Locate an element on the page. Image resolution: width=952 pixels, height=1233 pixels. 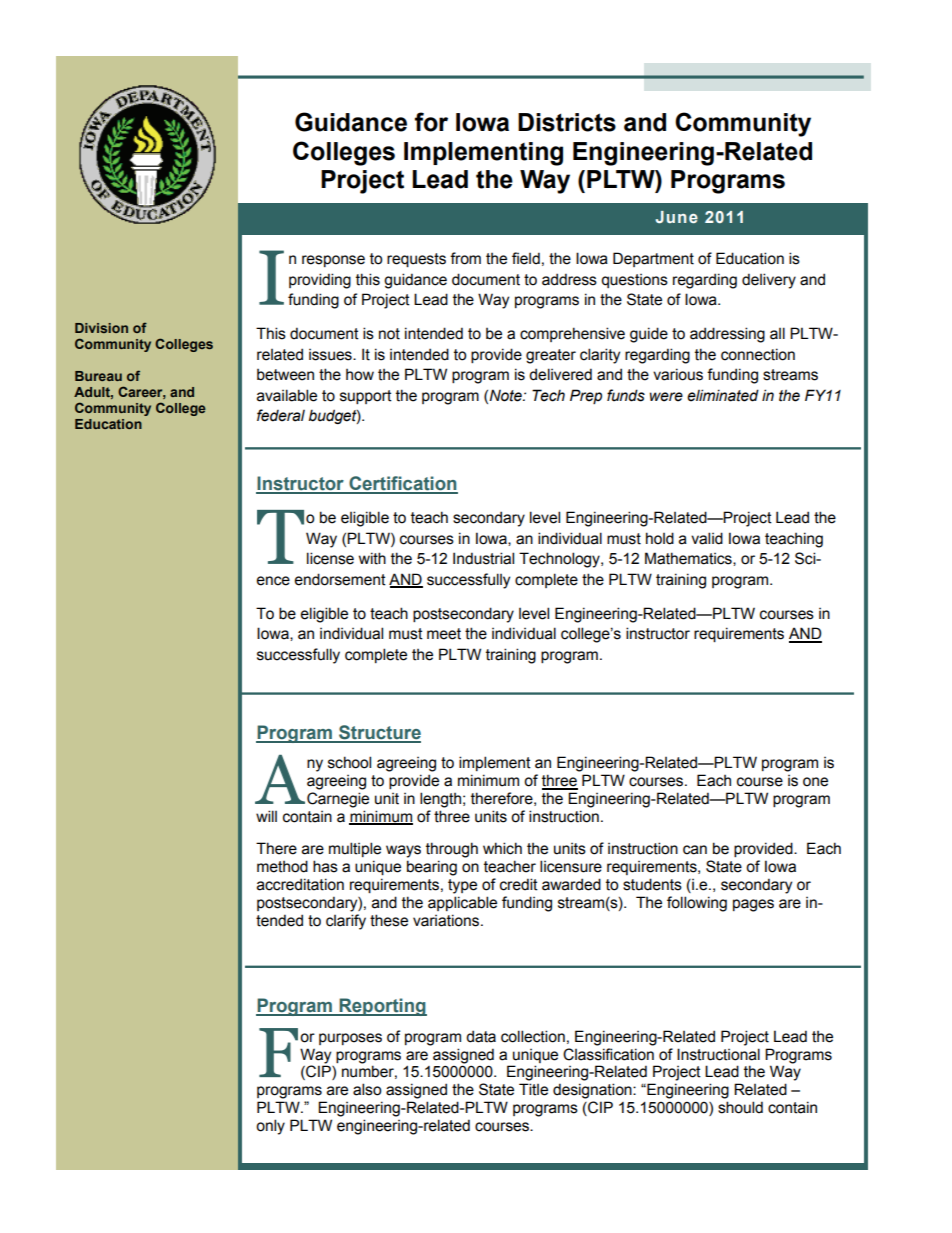
license is located at coordinates (330, 558).
